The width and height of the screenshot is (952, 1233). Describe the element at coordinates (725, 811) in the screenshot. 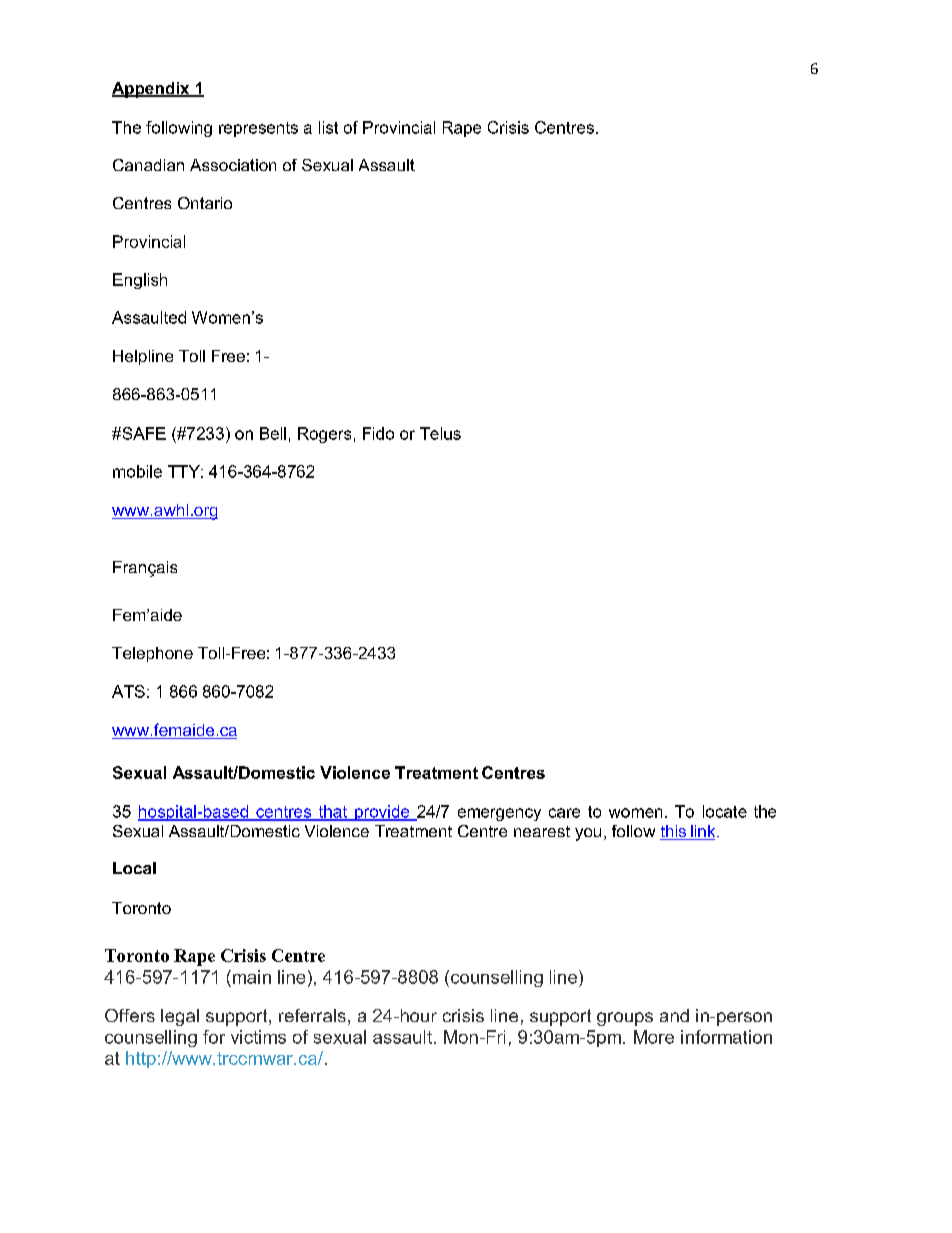

I see `locate` at that location.
